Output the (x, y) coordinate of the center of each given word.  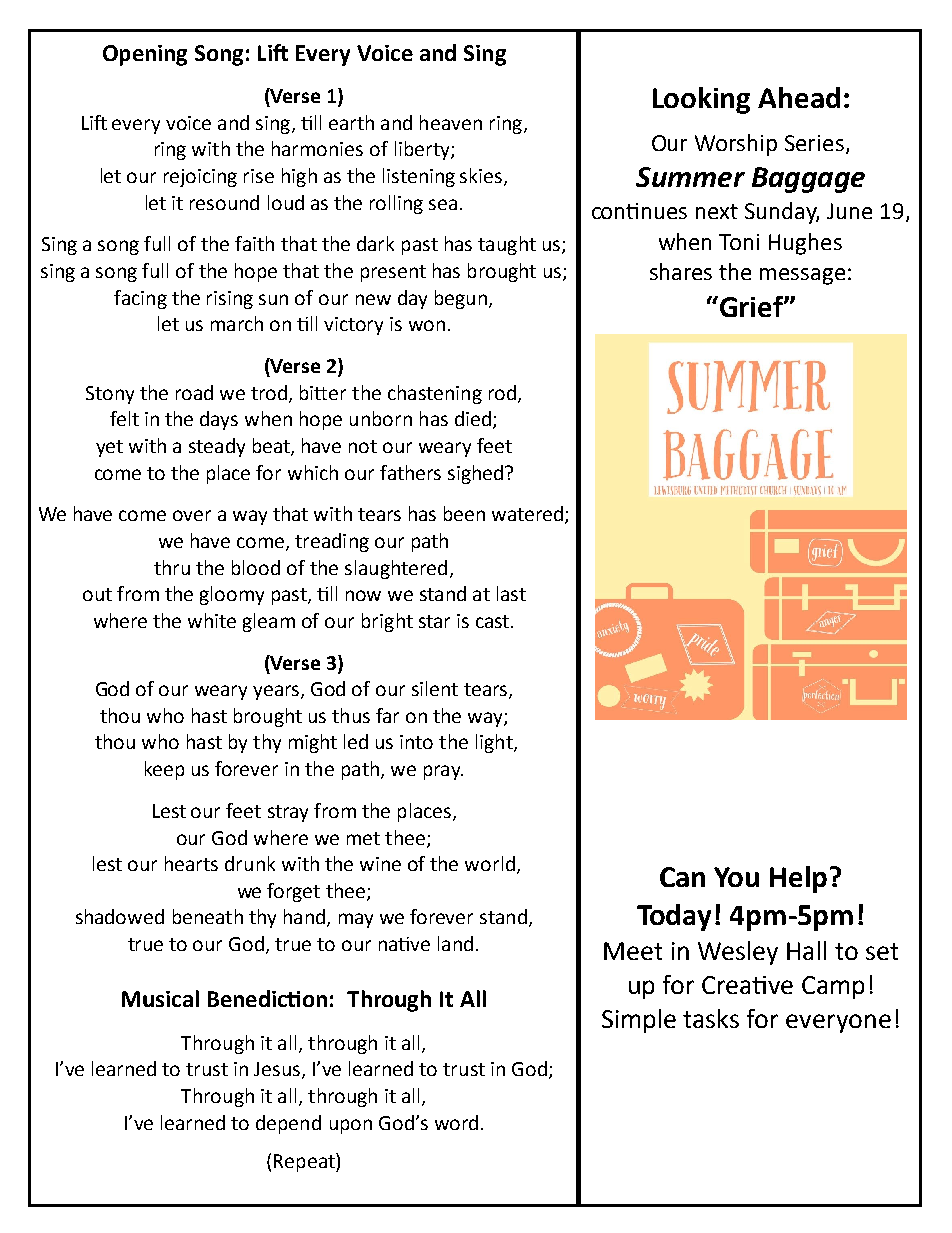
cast (494, 621)
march (237, 323)
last (511, 593)
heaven (451, 122)
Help (798, 879)
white (212, 620)
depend (288, 1124)
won (427, 325)
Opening (145, 55)
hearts (191, 863)
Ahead (799, 97)
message (802, 276)
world (490, 863)
